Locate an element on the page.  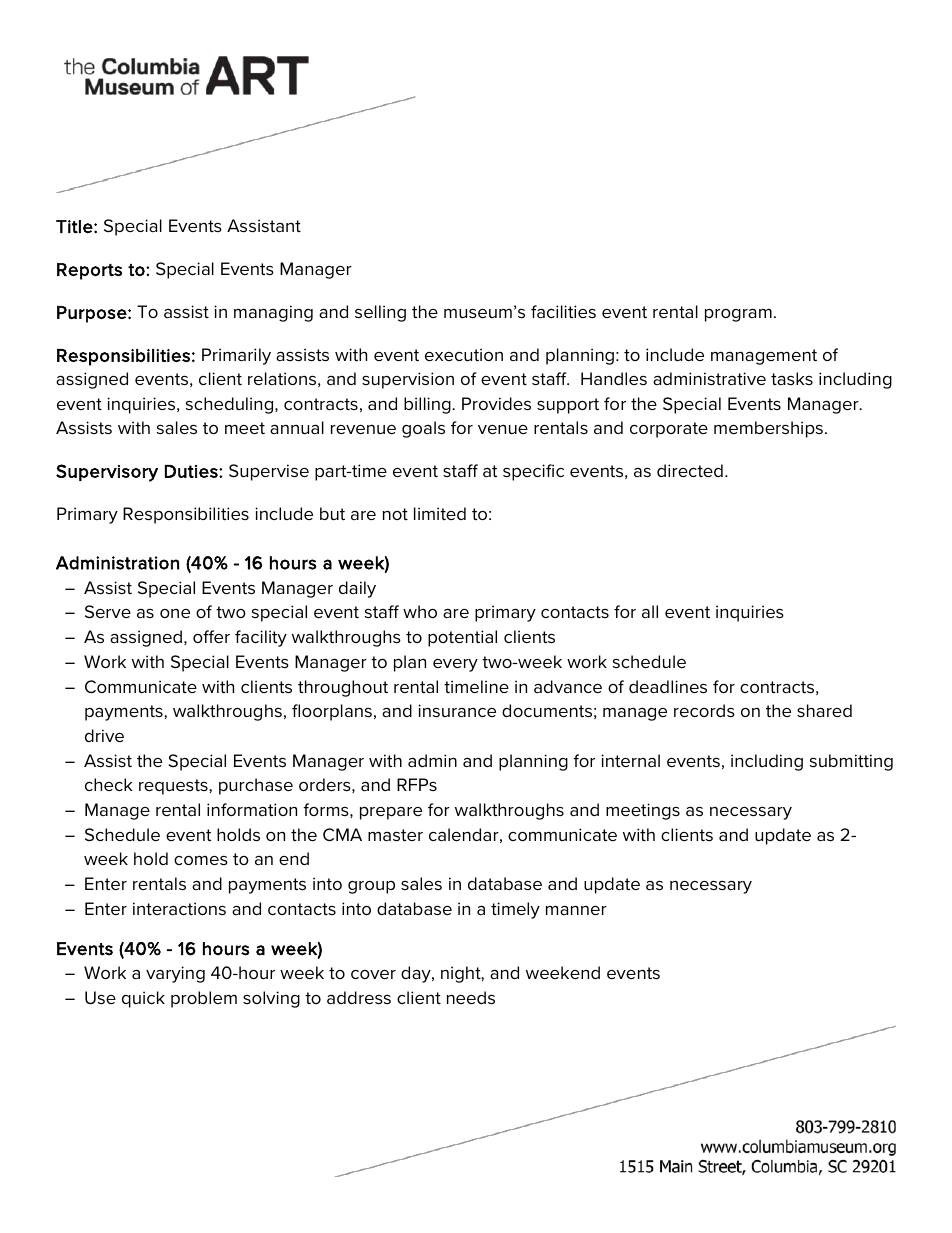
varying is located at coordinates (175, 974).
